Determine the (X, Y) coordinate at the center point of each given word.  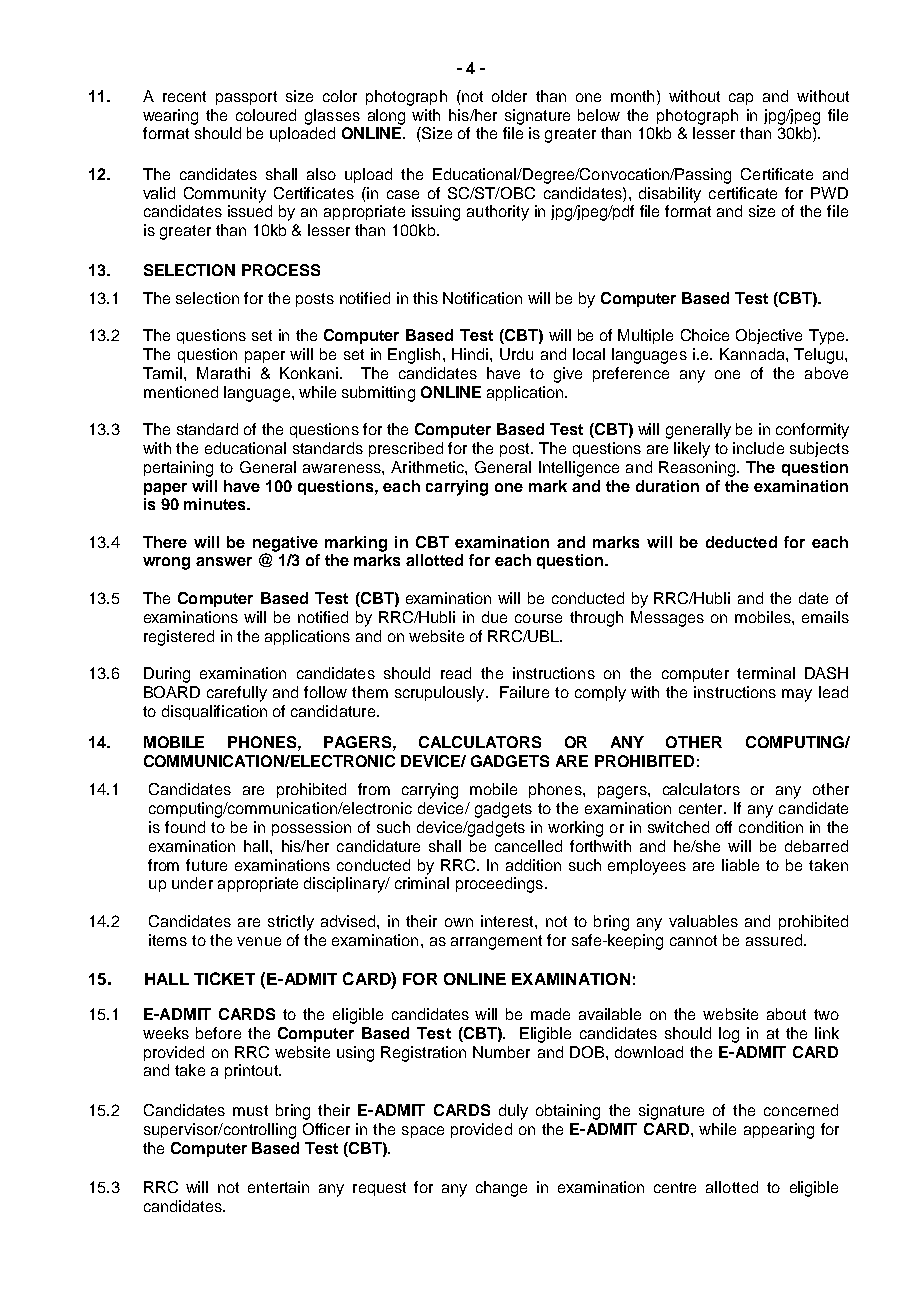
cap (741, 99)
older (509, 96)
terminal (766, 673)
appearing (779, 1131)
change (501, 1189)
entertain (278, 1187)
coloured (266, 115)
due (494, 617)
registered (179, 638)
